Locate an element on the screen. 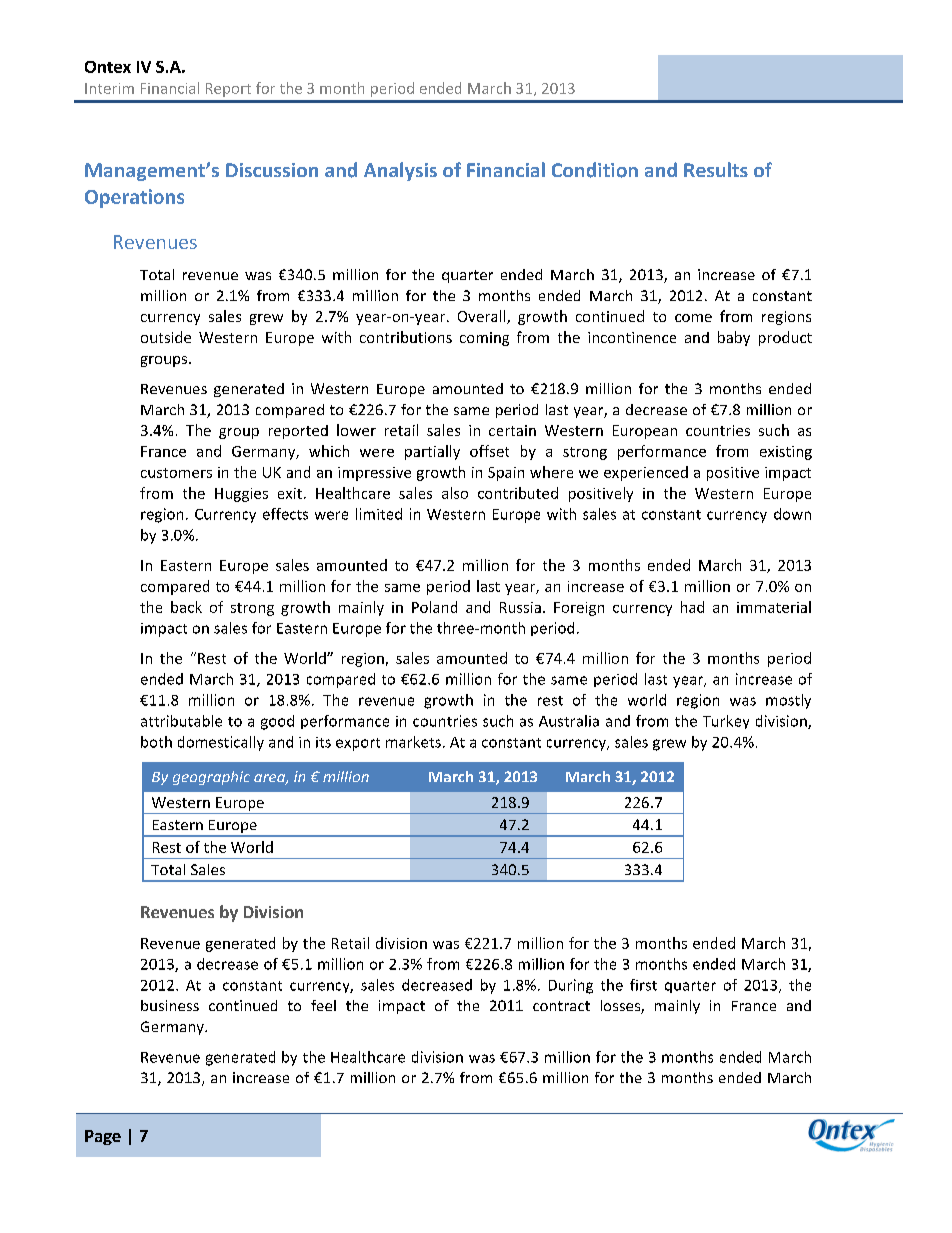  back is located at coordinates (186, 607).
